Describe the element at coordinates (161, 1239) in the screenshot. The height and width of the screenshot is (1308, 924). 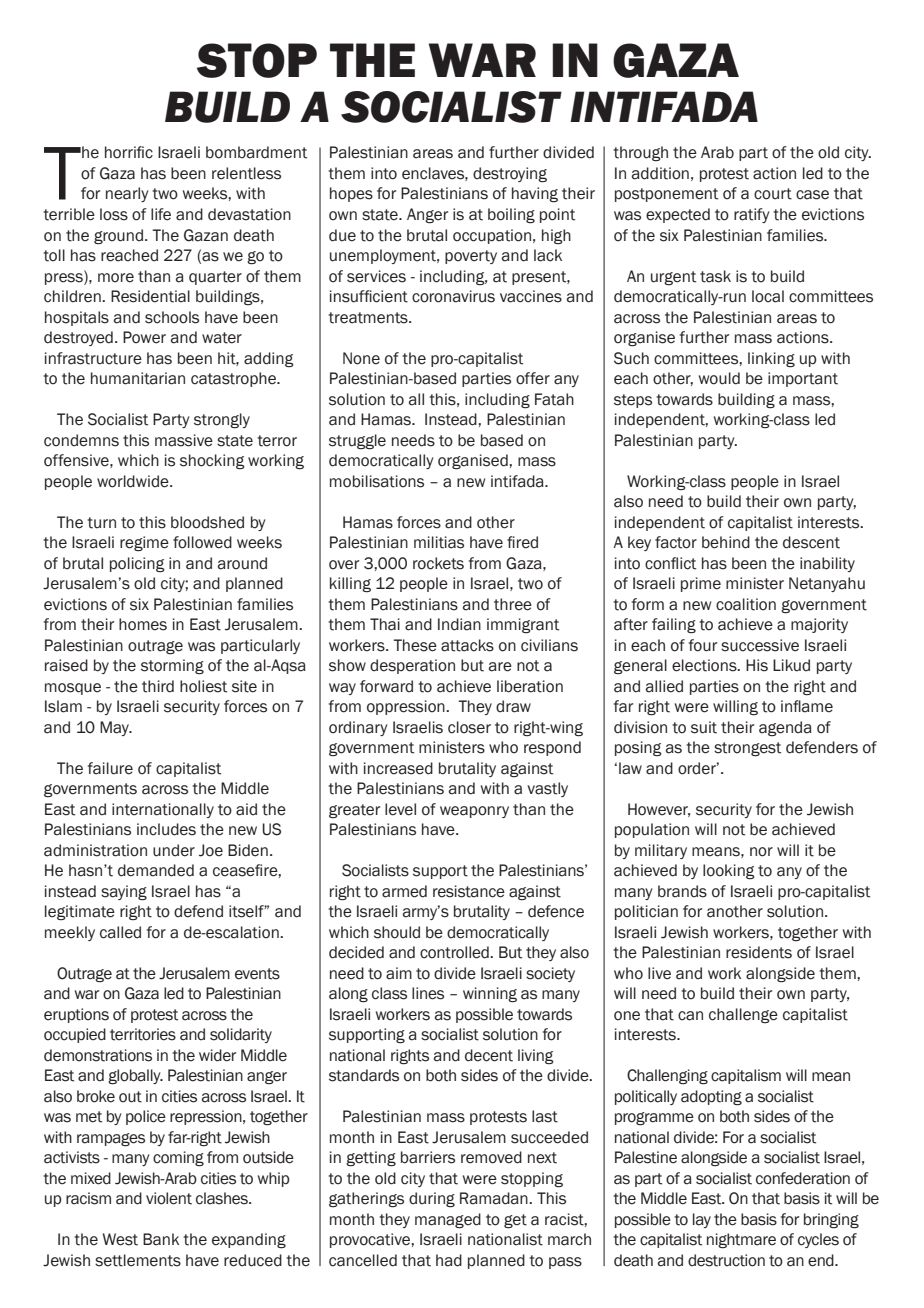
I see `Bank` at that location.
